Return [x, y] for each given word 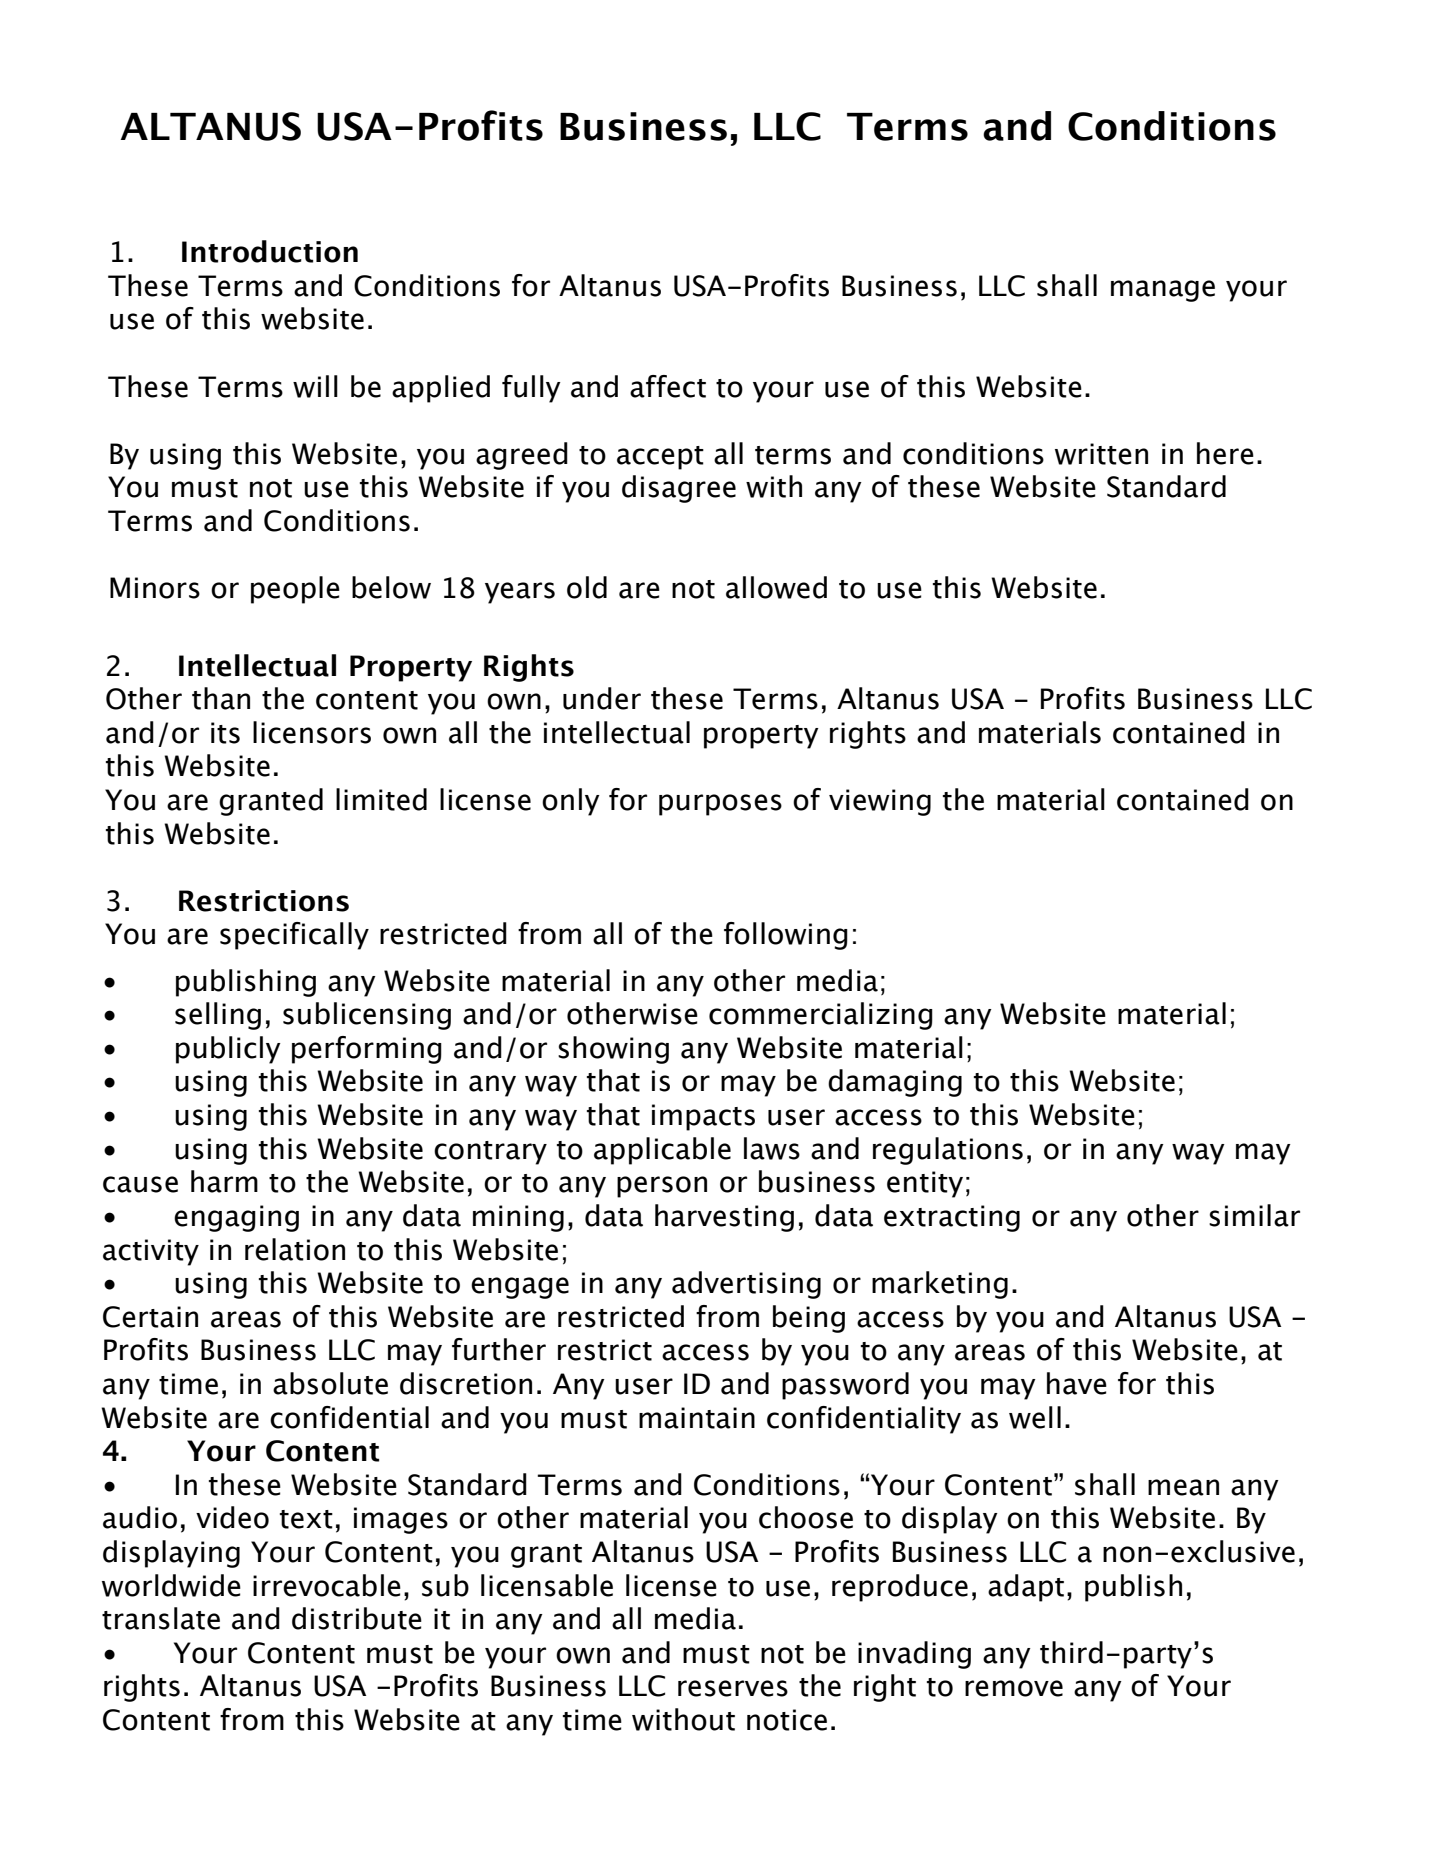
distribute [357, 1618]
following [786, 936]
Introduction [270, 251]
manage [1163, 291]
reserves [733, 1688]
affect [668, 386]
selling [218, 1016]
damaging [895, 1083]
